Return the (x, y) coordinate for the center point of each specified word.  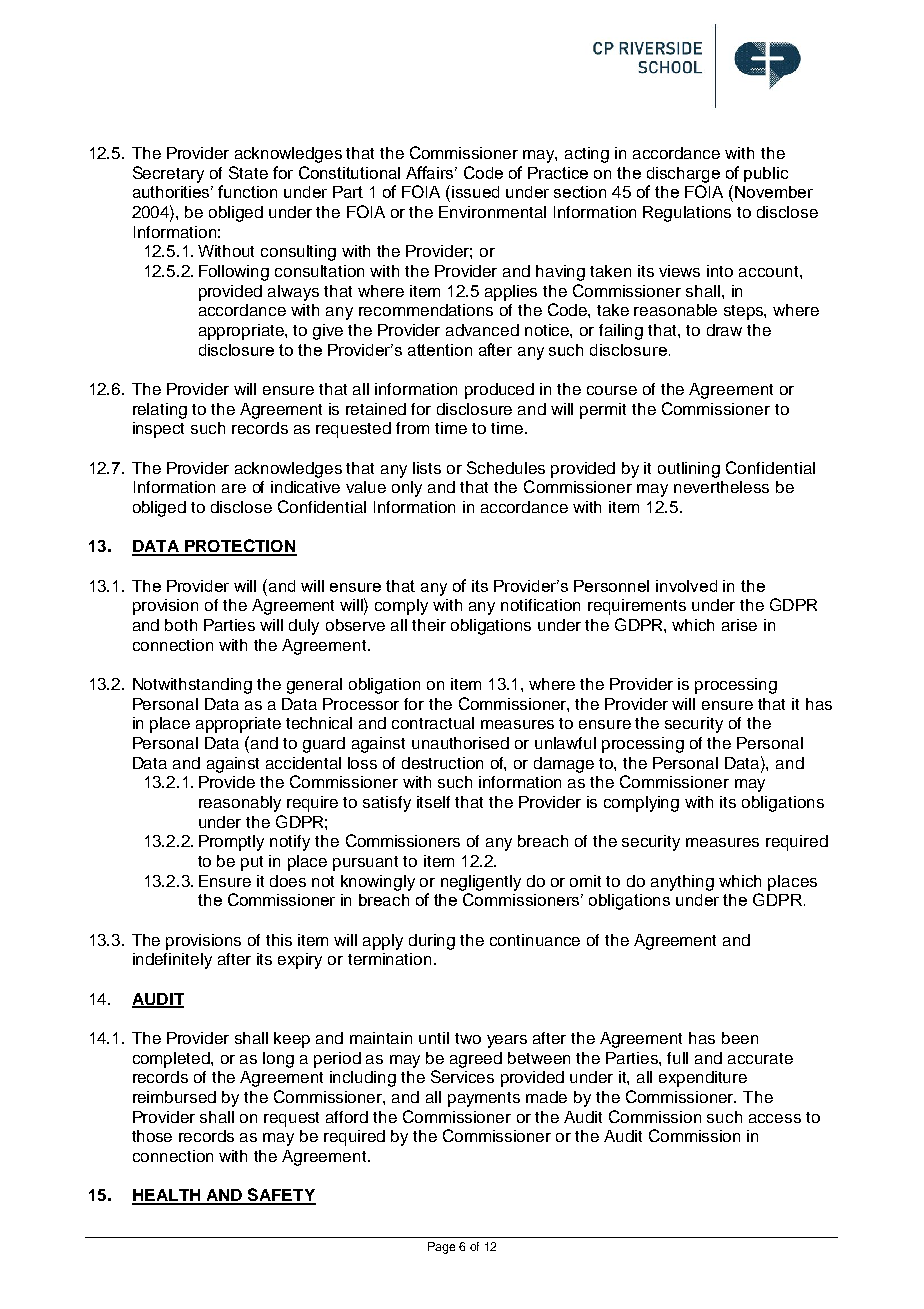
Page (441, 1248)
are (234, 488)
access (775, 1118)
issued (475, 192)
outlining (689, 470)
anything (682, 883)
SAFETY (281, 1196)
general (314, 686)
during (432, 942)
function (247, 191)
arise (739, 625)
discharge (683, 175)
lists (427, 468)
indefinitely (172, 961)
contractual (433, 723)
